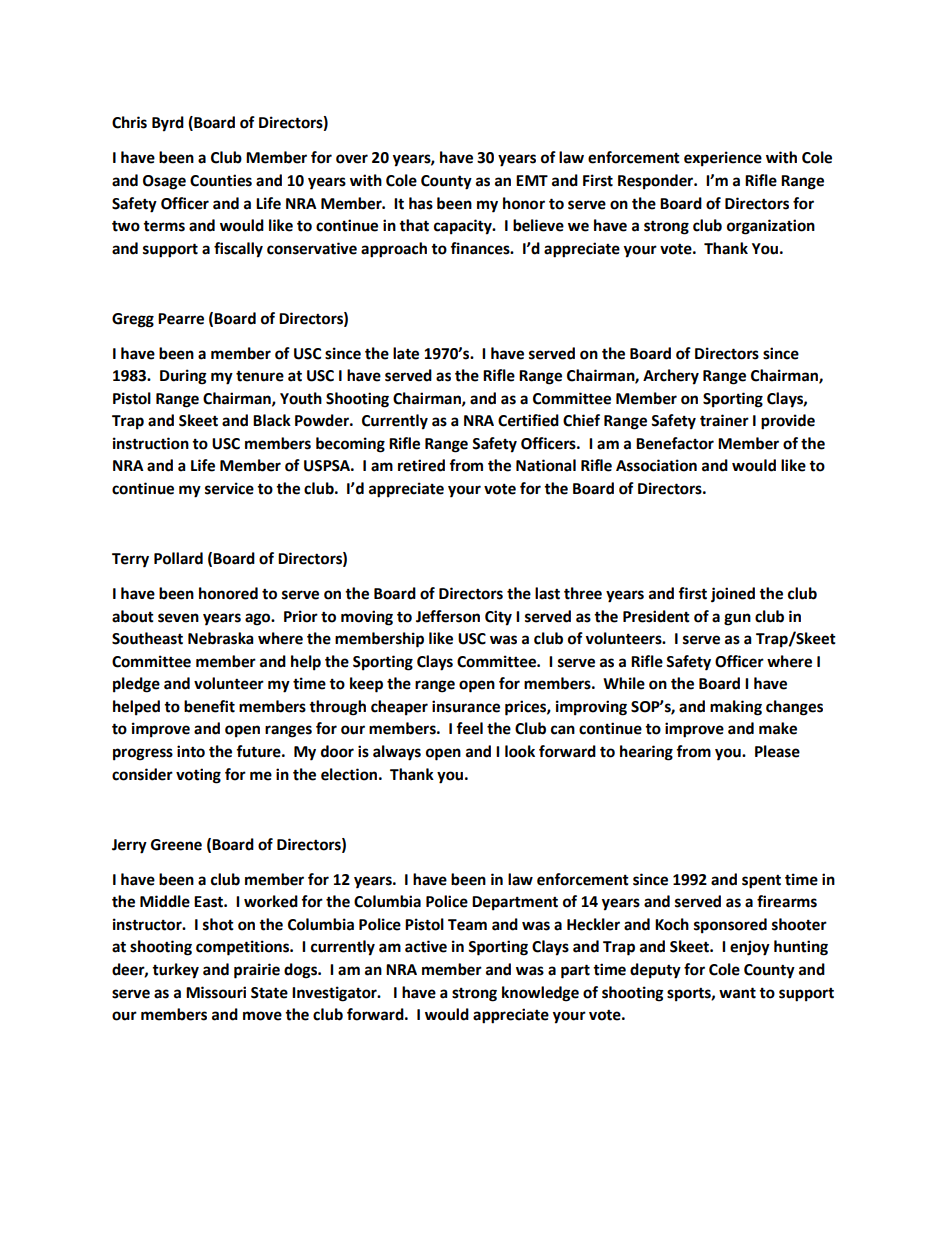  I want to click on Certified, so click(528, 420).
